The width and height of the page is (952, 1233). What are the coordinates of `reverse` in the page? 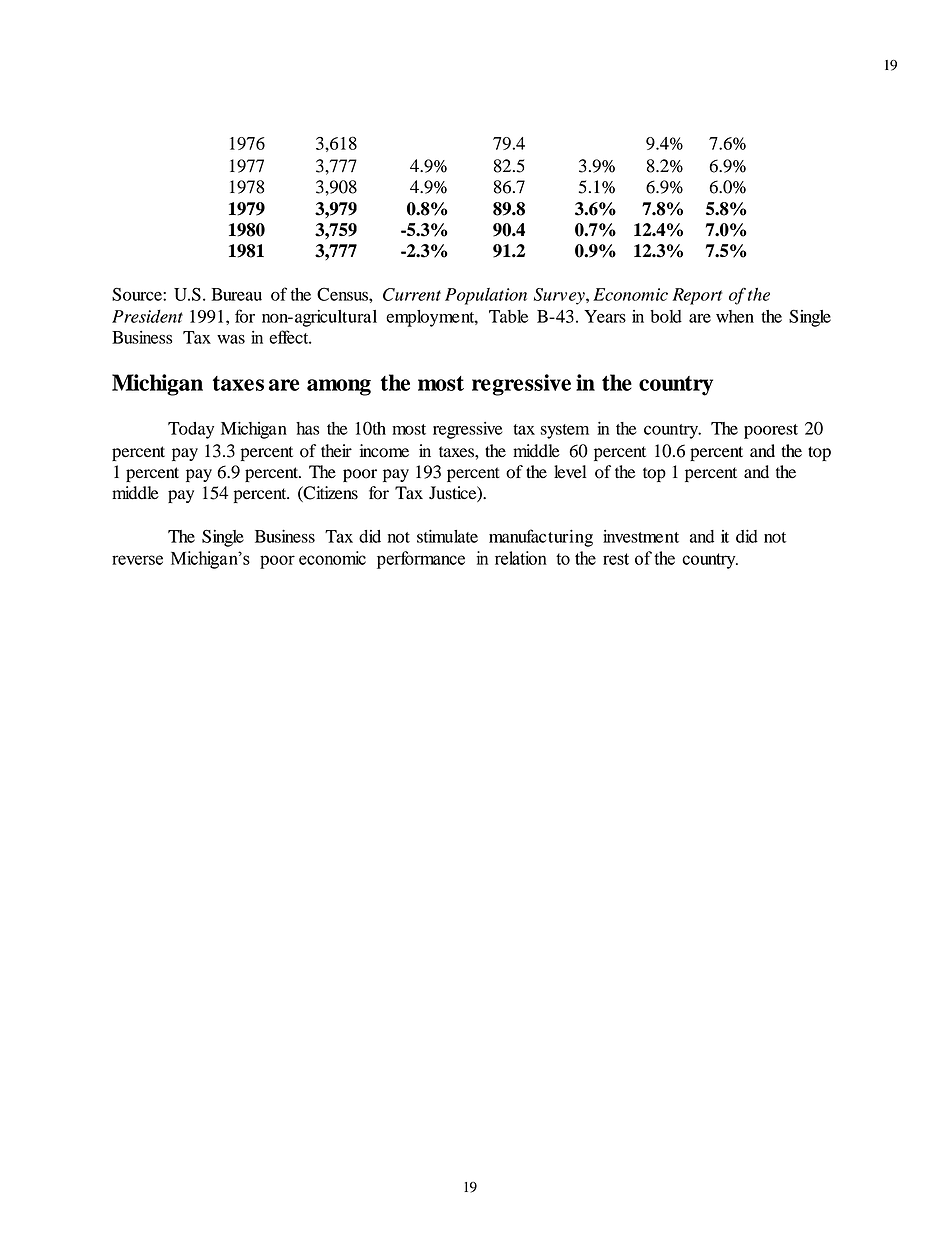 It's located at (137, 560).
